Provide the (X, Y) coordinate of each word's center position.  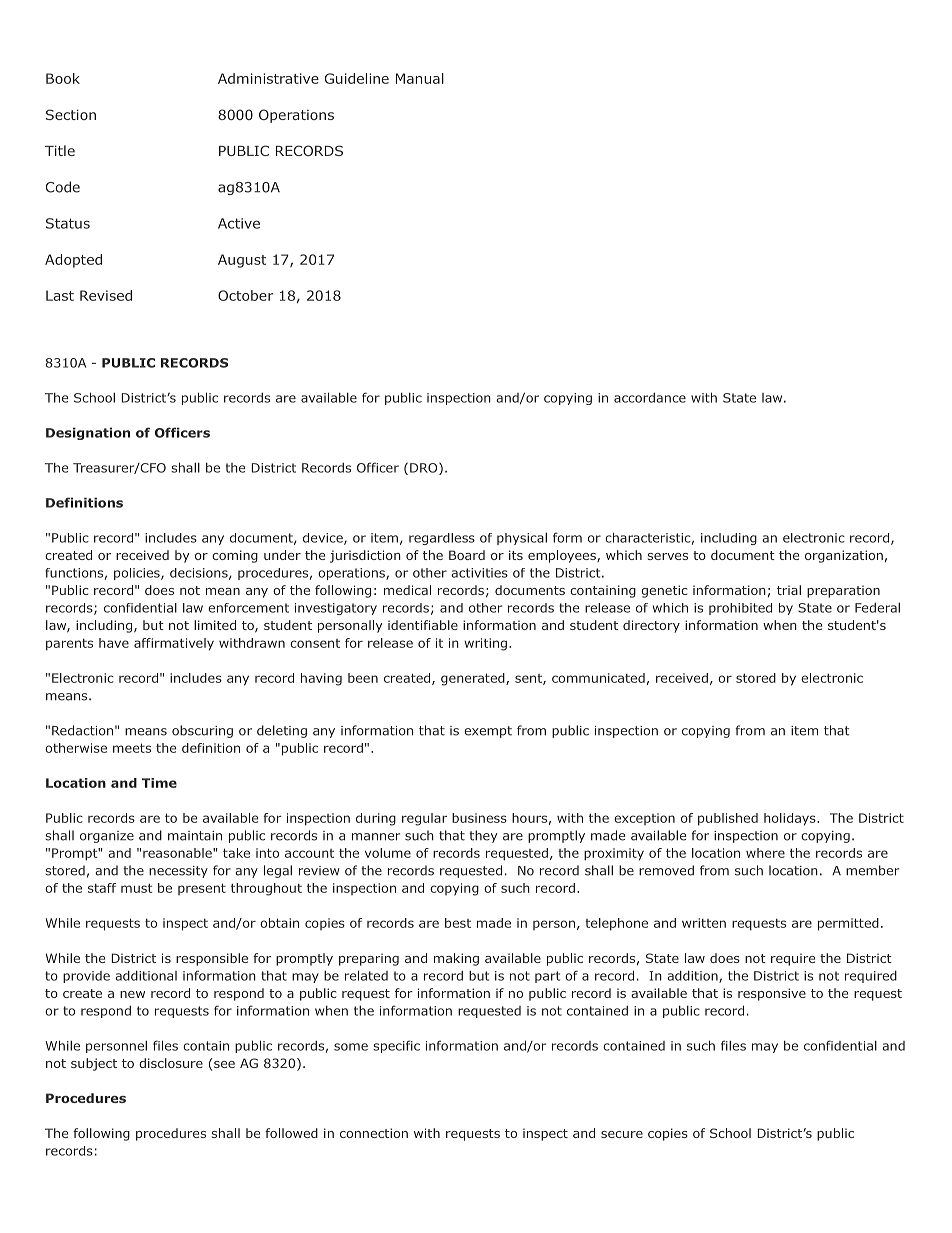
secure (622, 1134)
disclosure (171, 1063)
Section (71, 114)
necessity (178, 872)
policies (138, 574)
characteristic (648, 537)
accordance (650, 398)
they (483, 836)
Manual (420, 78)
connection (374, 1133)
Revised (106, 295)
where (765, 853)
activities (479, 573)
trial (789, 590)
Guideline (357, 78)
